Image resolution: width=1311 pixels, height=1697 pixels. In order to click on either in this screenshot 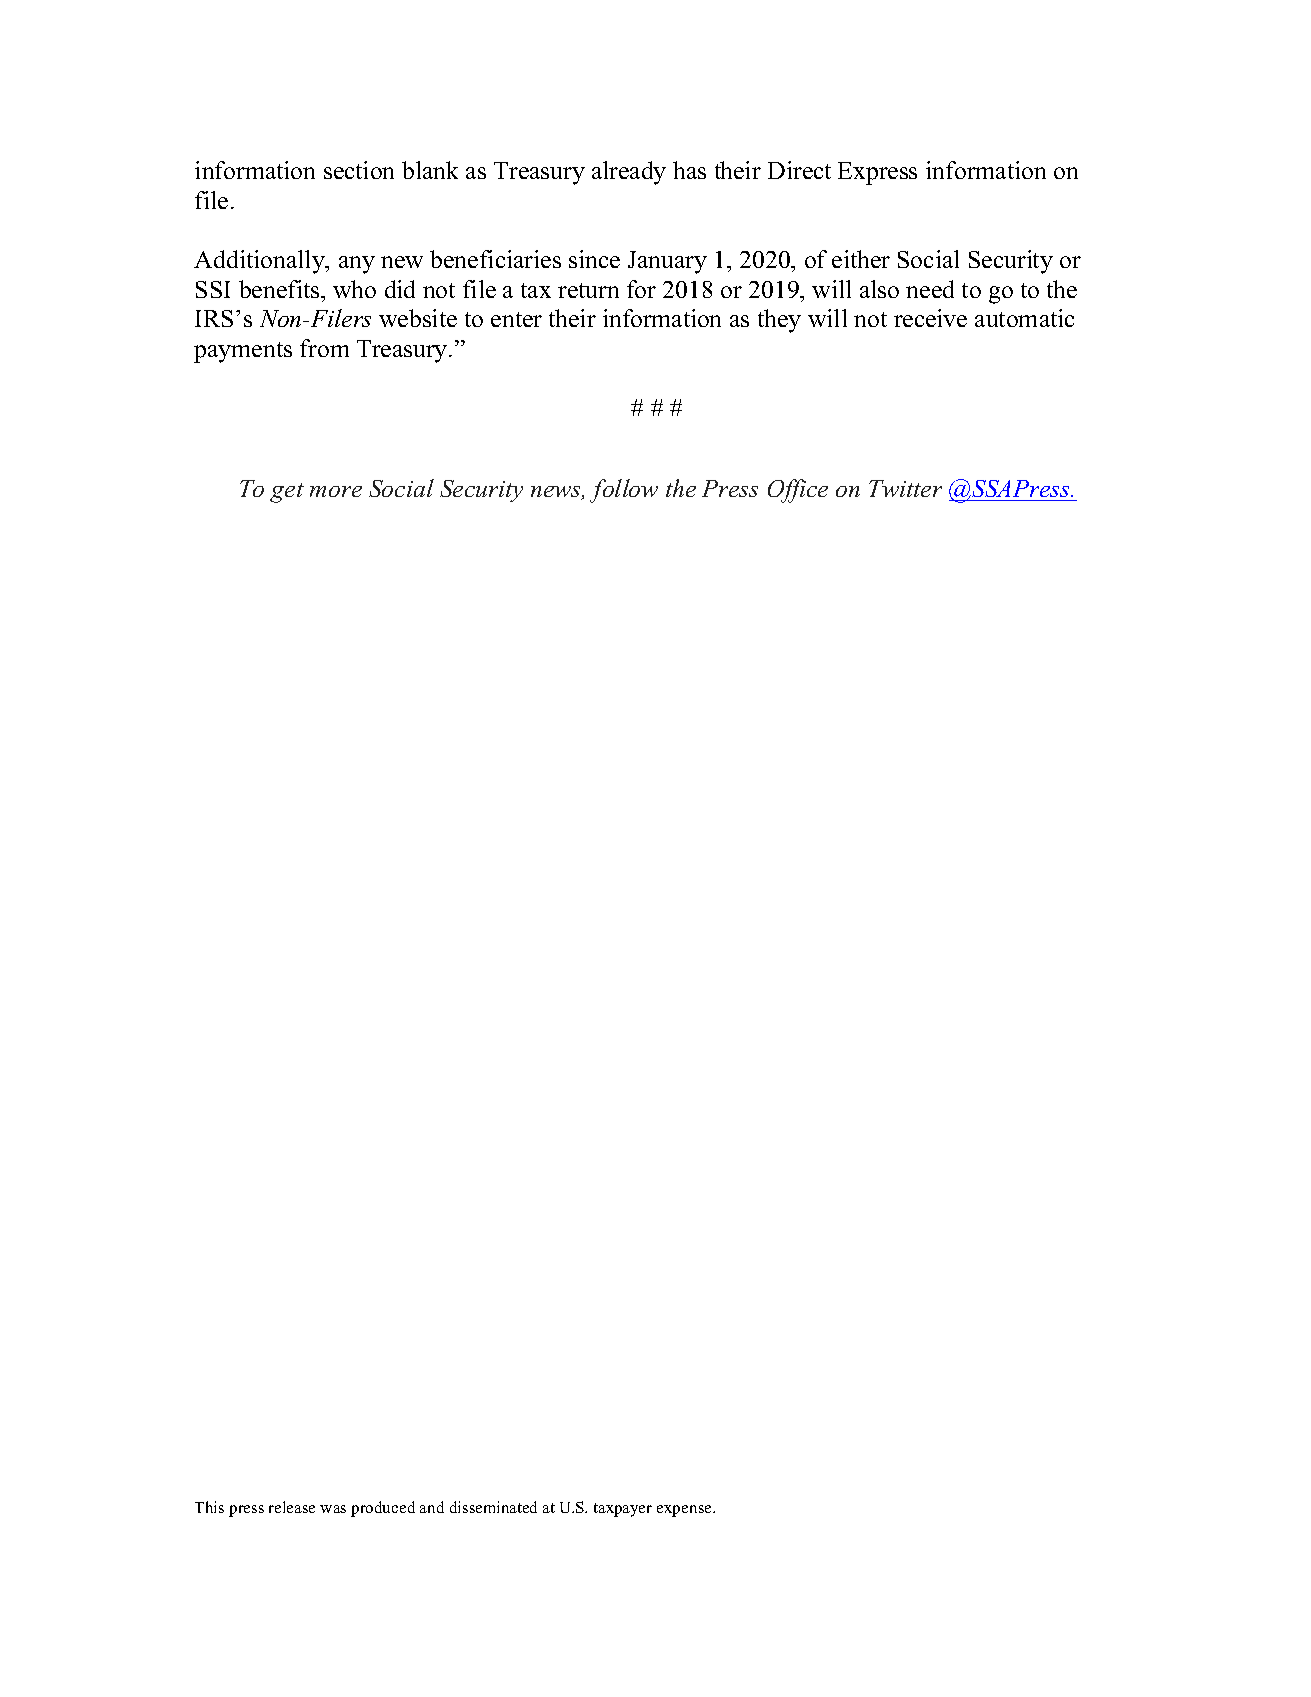, I will do `click(861, 259)`.
